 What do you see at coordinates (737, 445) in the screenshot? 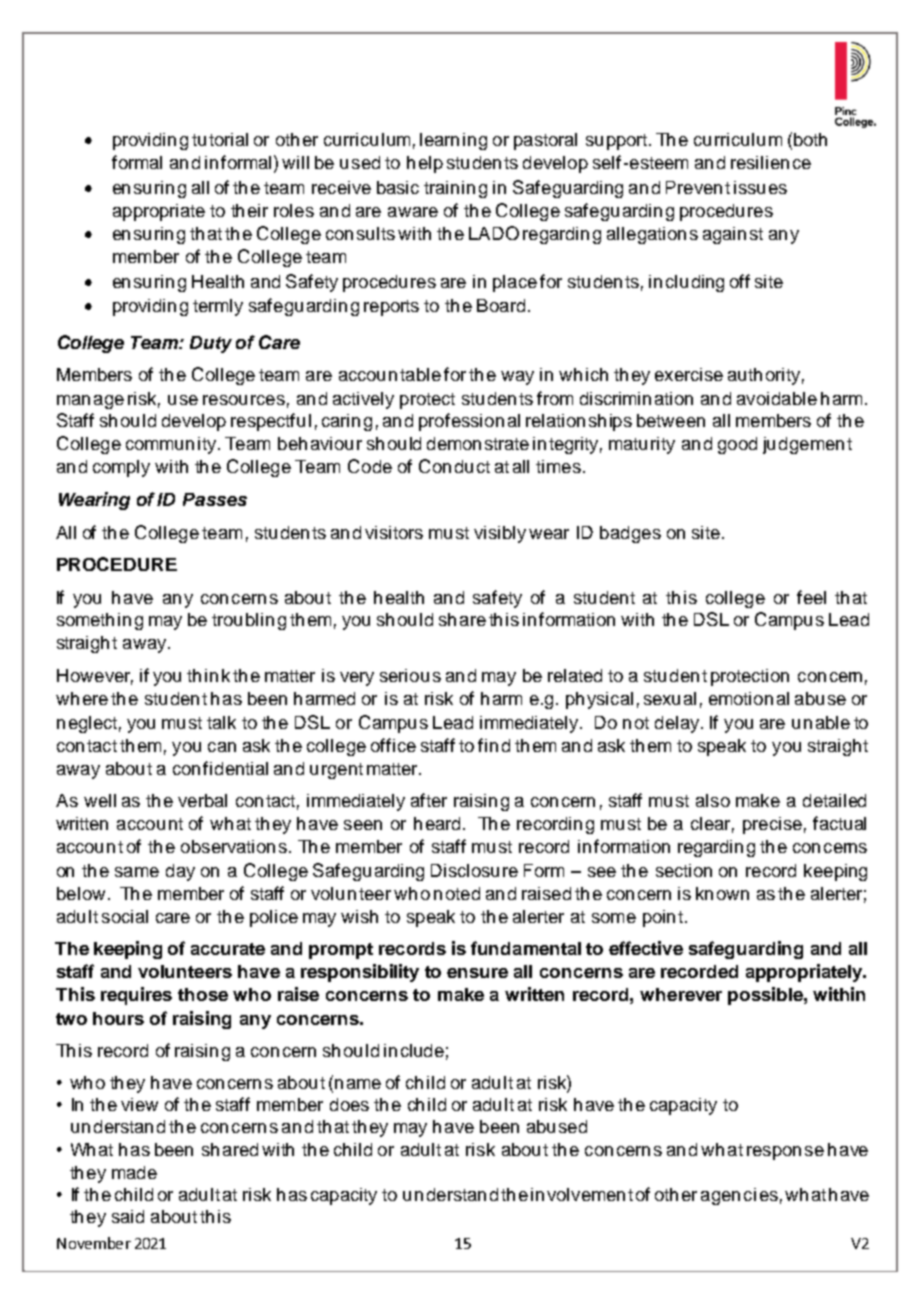
I see `good` at bounding box center [737, 445].
